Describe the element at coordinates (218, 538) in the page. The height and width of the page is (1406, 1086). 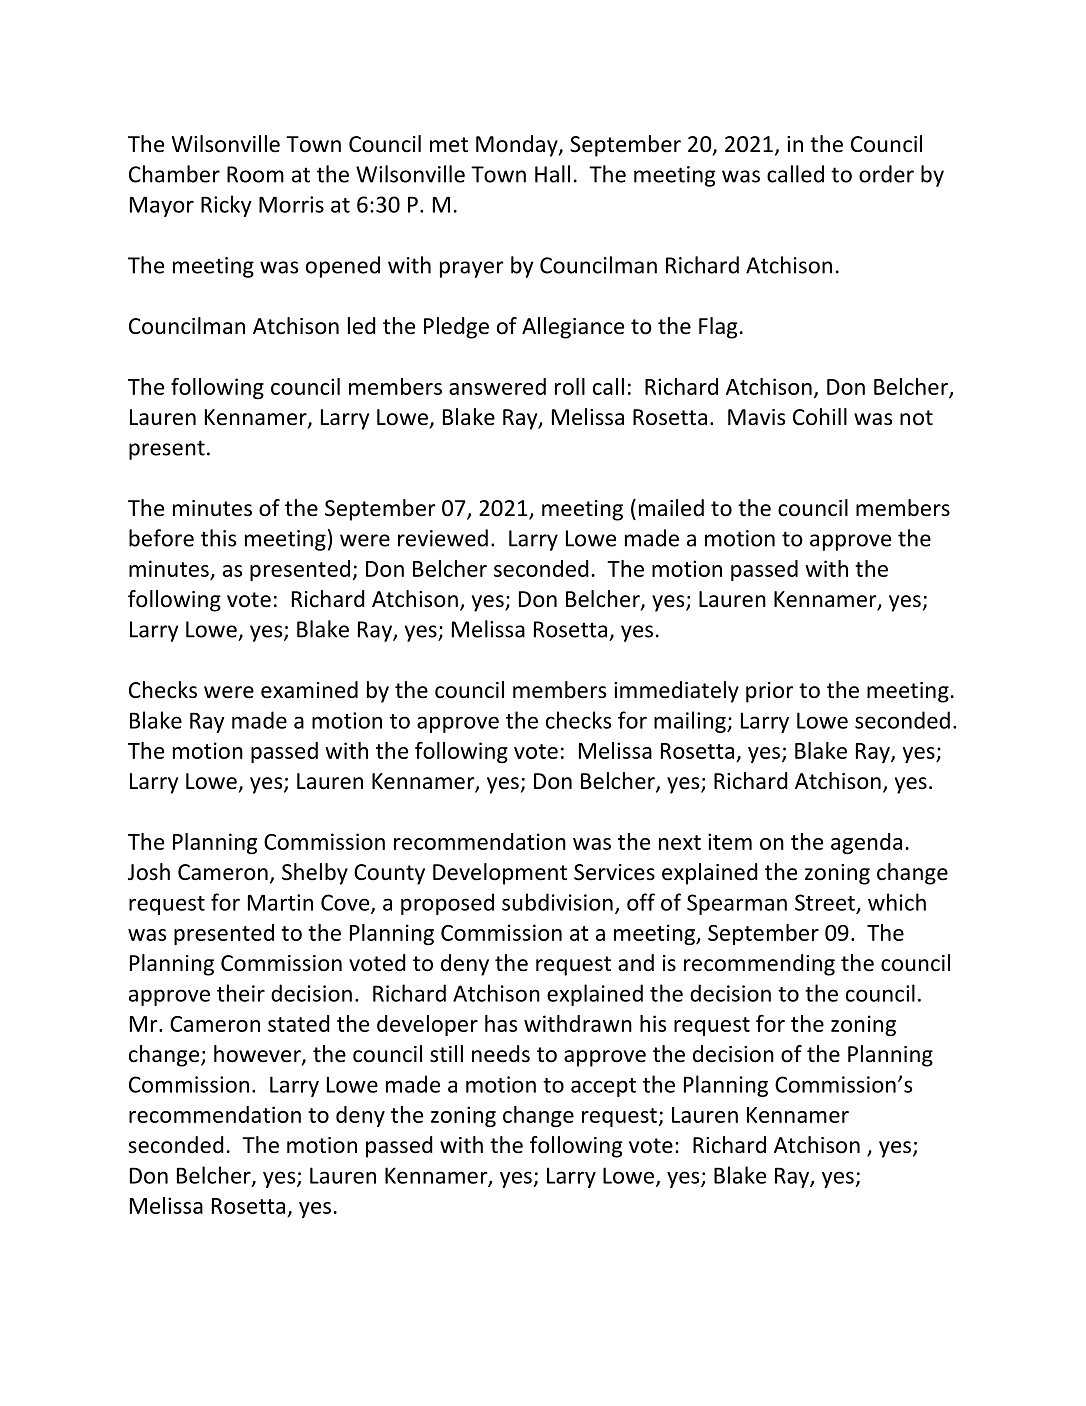
I see `this` at that location.
